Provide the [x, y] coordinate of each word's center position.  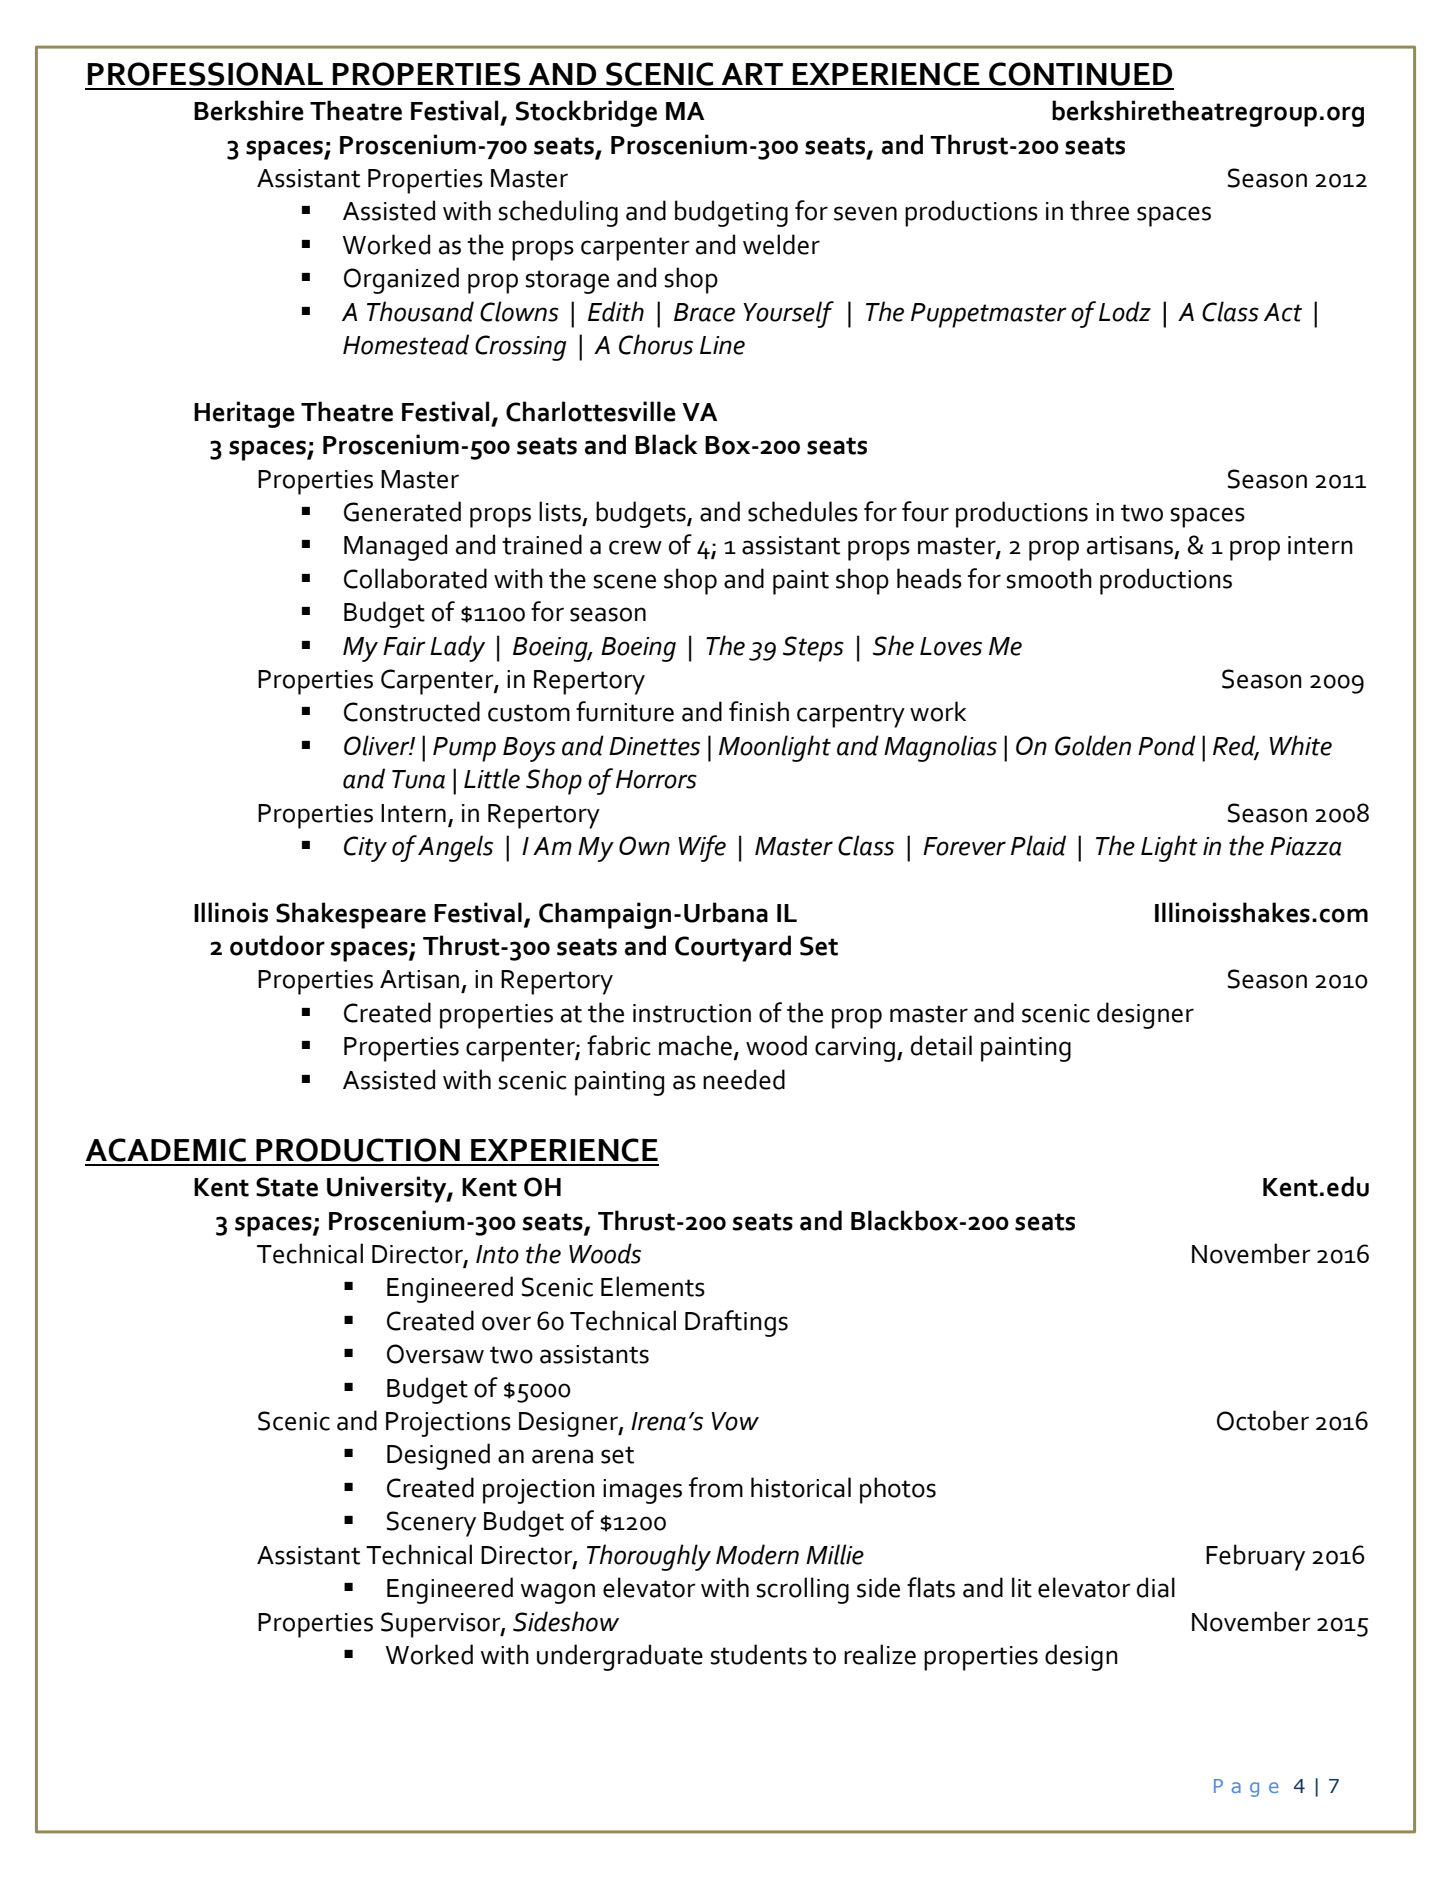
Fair [404, 646]
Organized [401, 280]
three [1099, 210]
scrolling [803, 1590]
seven [865, 213]
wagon [558, 1593]
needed [744, 1079]
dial [1156, 1587]
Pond [1167, 745]
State [287, 1187]
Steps [813, 649]
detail [941, 1045]
